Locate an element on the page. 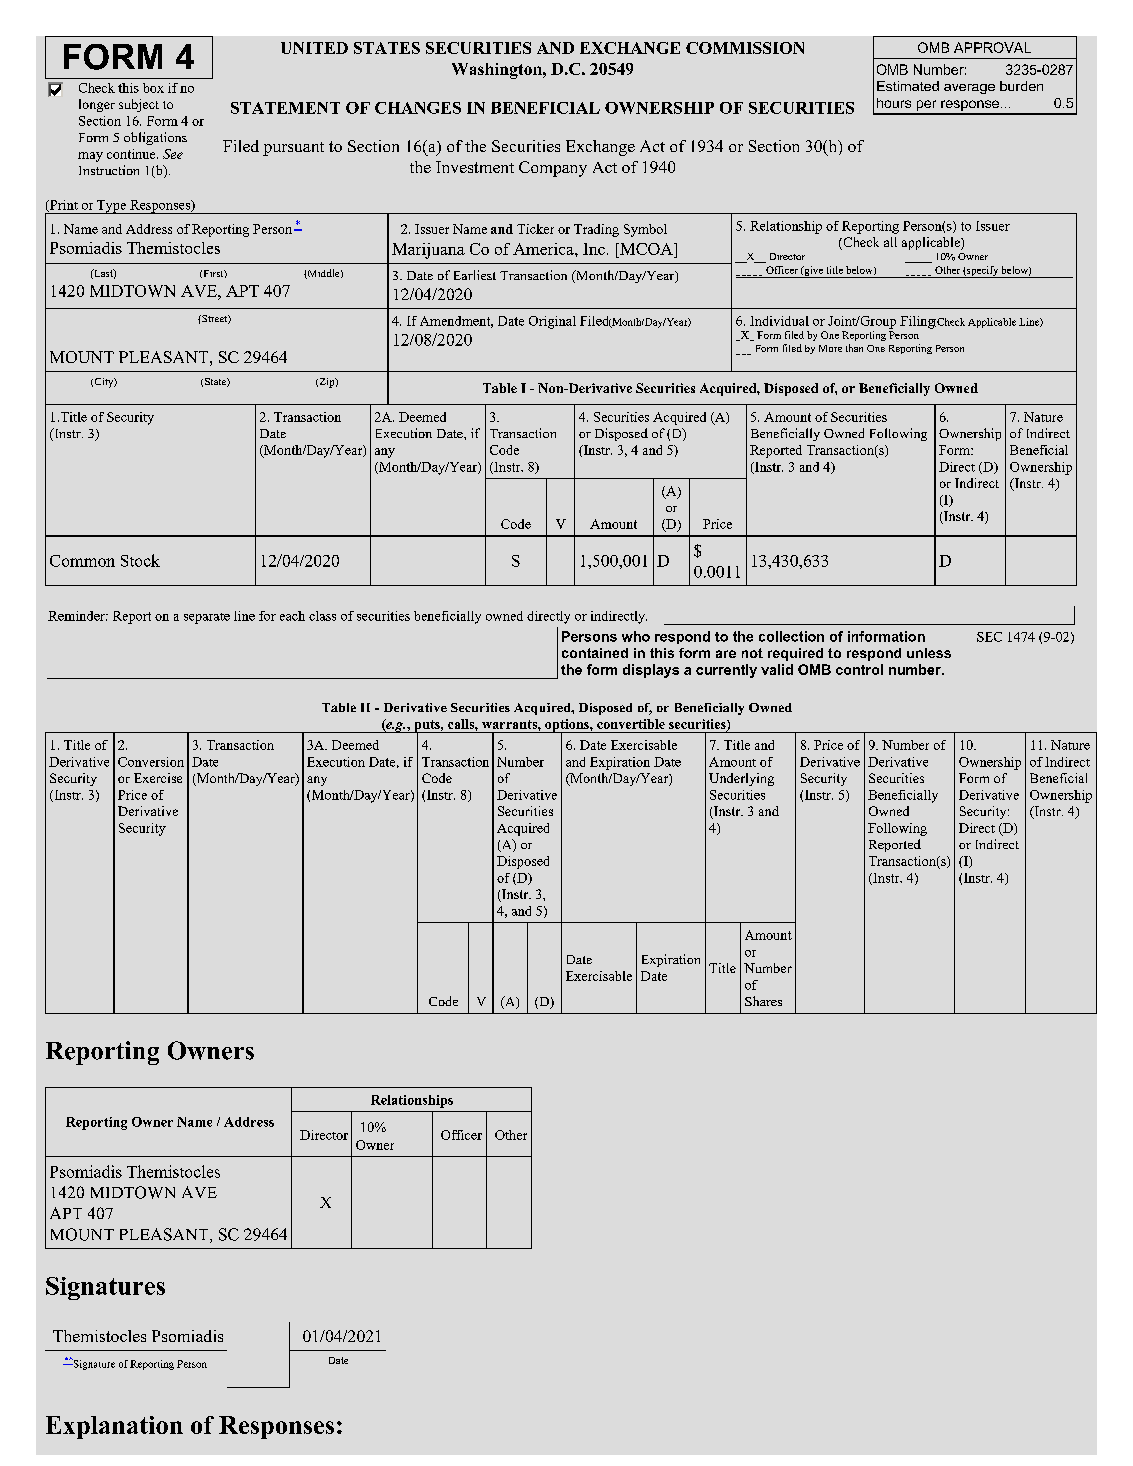 This image has height=1466, width=1133. box is located at coordinates (153, 88).
